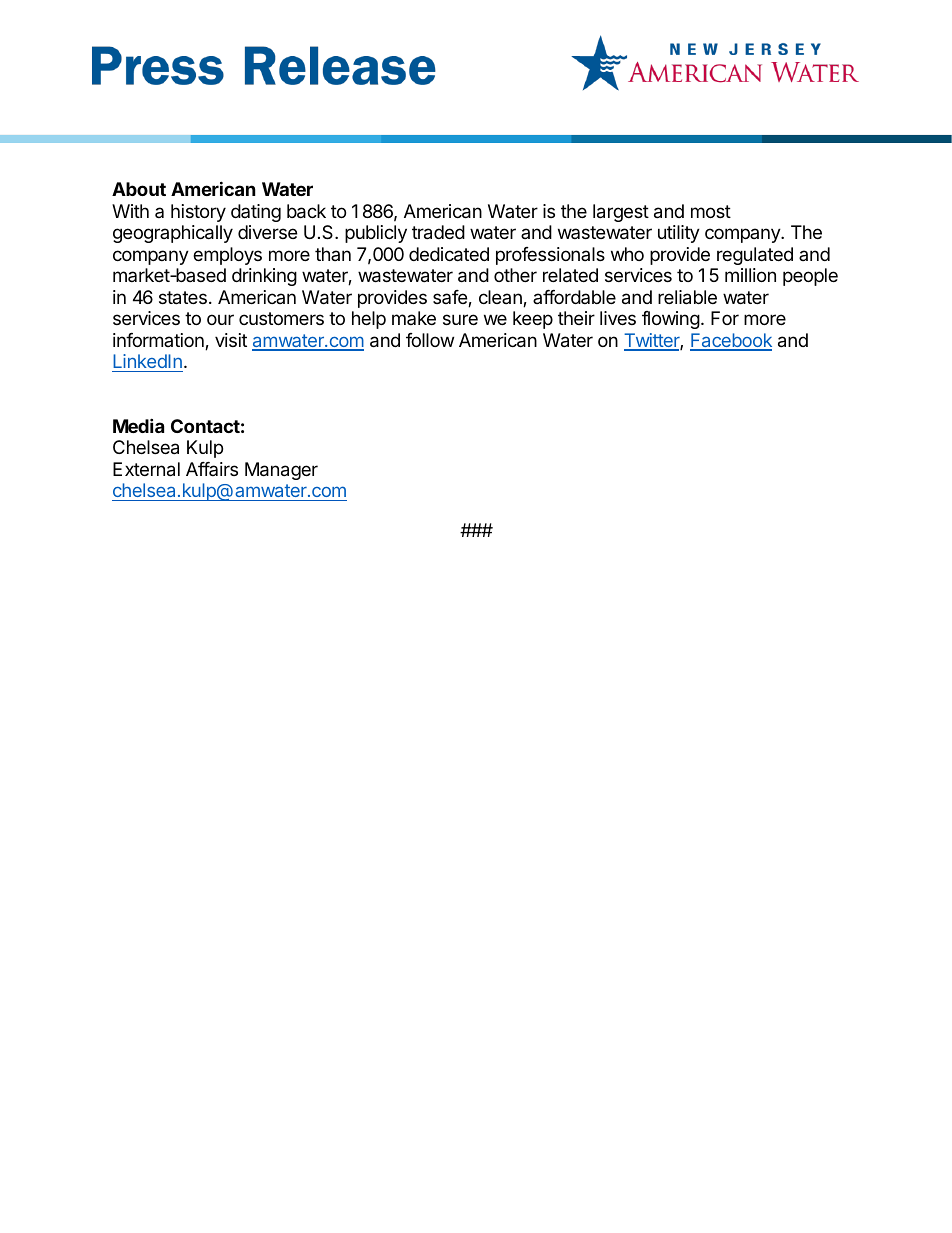 The image size is (952, 1233). I want to click on flowing, so click(671, 320).
